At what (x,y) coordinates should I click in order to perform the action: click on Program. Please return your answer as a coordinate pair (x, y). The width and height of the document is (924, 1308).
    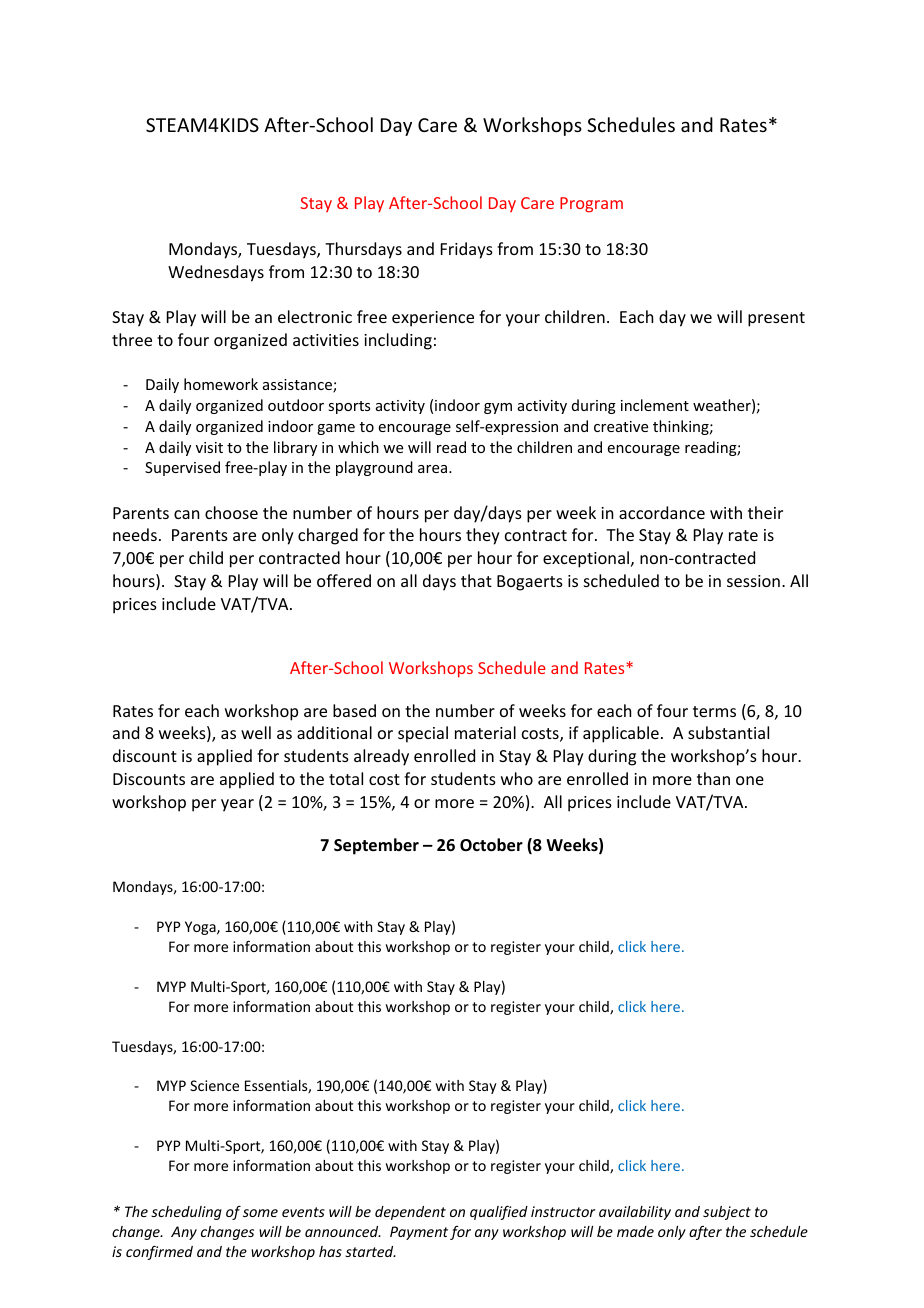
    Looking at the image, I should click on (591, 205).
